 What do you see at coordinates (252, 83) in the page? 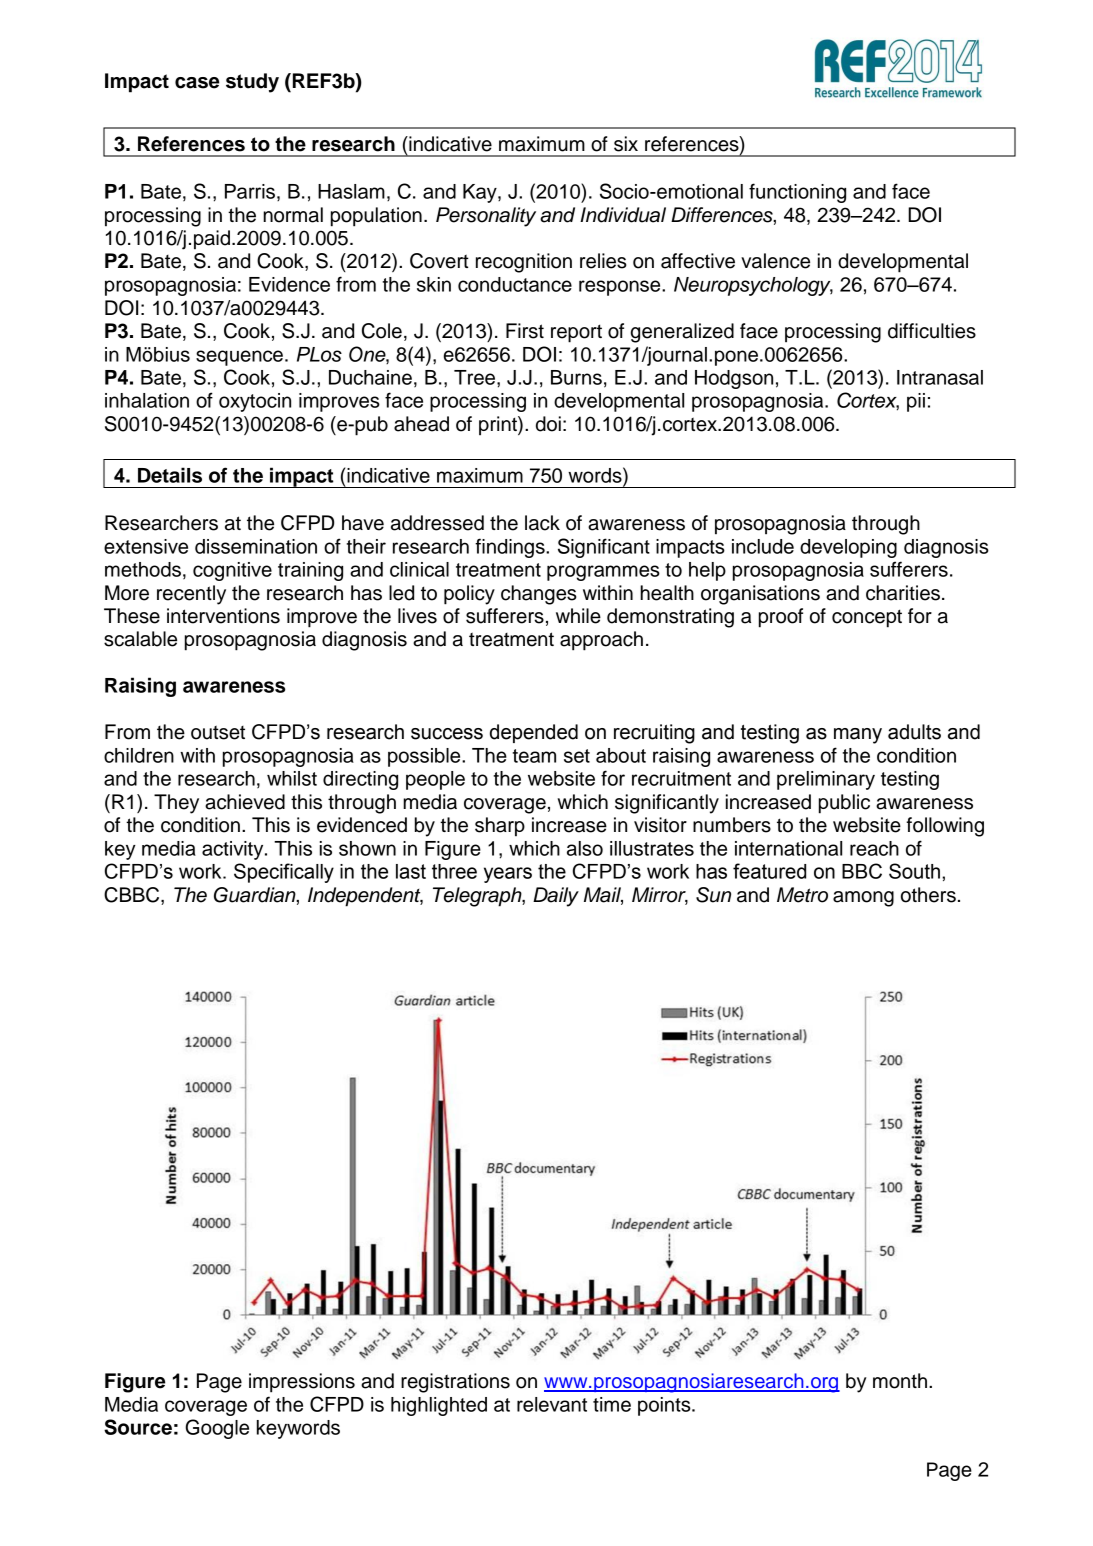
I see `study` at bounding box center [252, 83].
